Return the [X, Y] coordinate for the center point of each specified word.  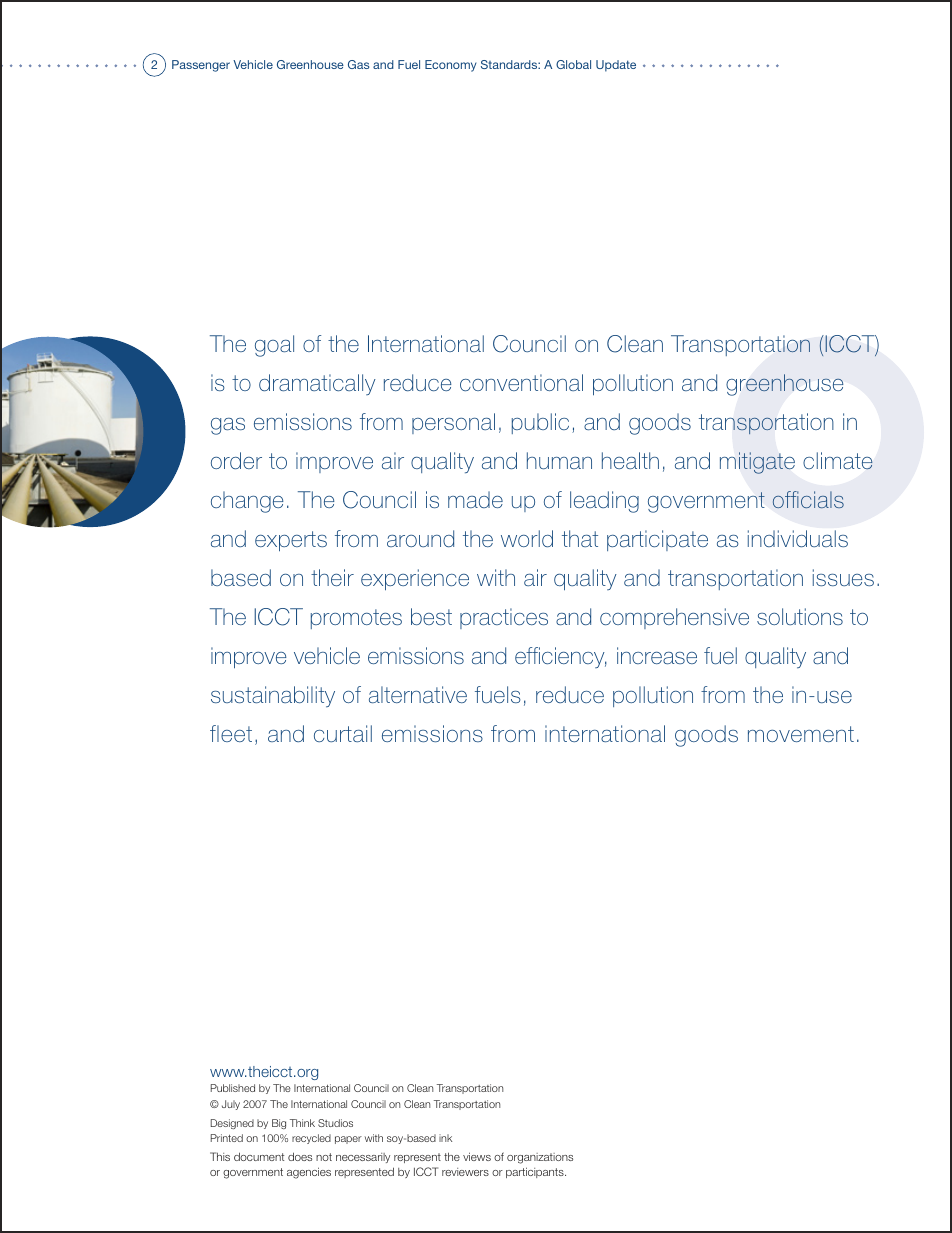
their [332, 577]
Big [279, 1124]
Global [573, 64]
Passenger [201, 66]
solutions [800, 616]
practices [504, 618]
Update [616, 66]
